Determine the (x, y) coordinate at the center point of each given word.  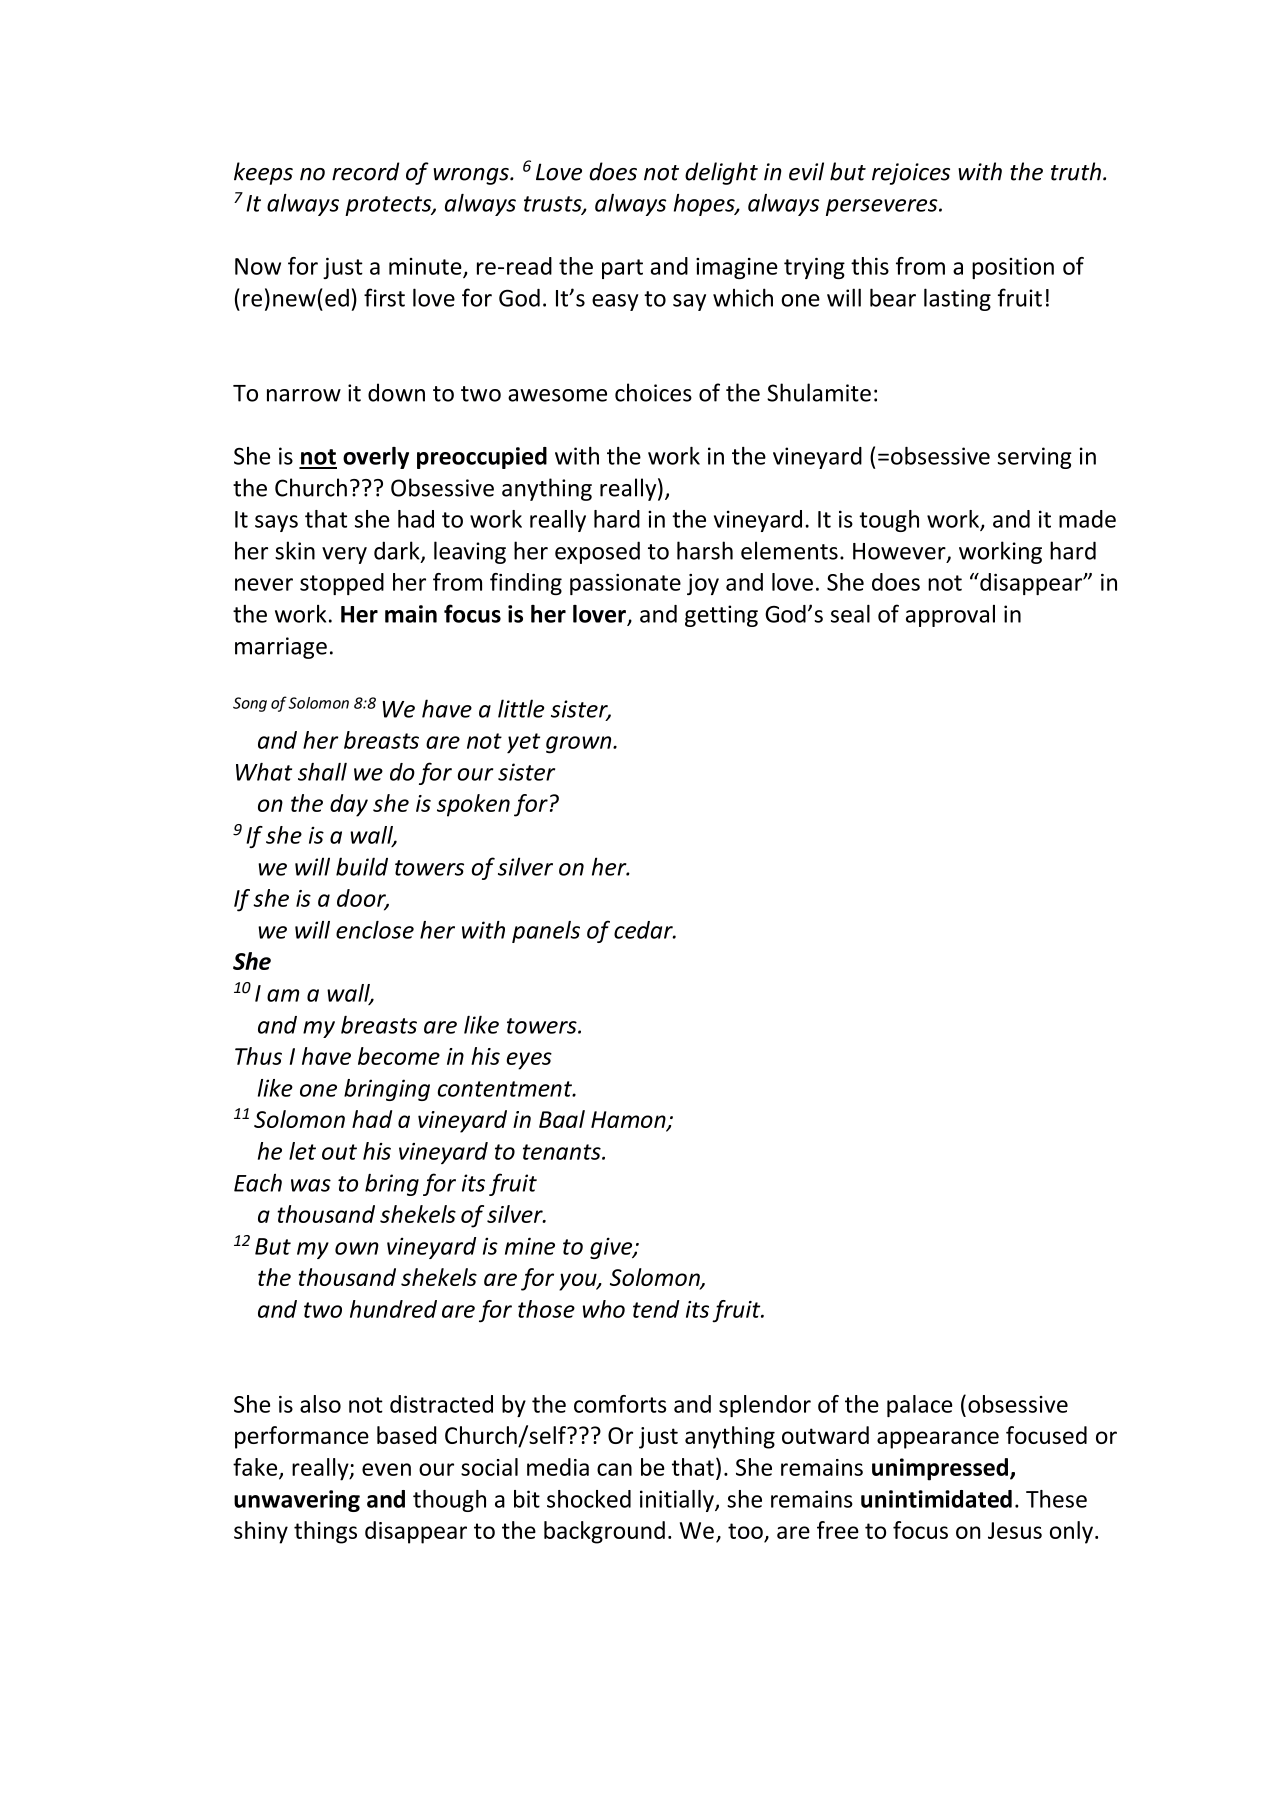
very (344, 555)
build (362, 866)
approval (950, 616)
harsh (705, 550)
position (1013, 268)
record (365, 171)
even (386, 1469)
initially (678, 1501)
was (311, 1185)
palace (919, 1406)
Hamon (629, 1120)
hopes (705, 205)
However (900, 552)
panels (546, 932)
